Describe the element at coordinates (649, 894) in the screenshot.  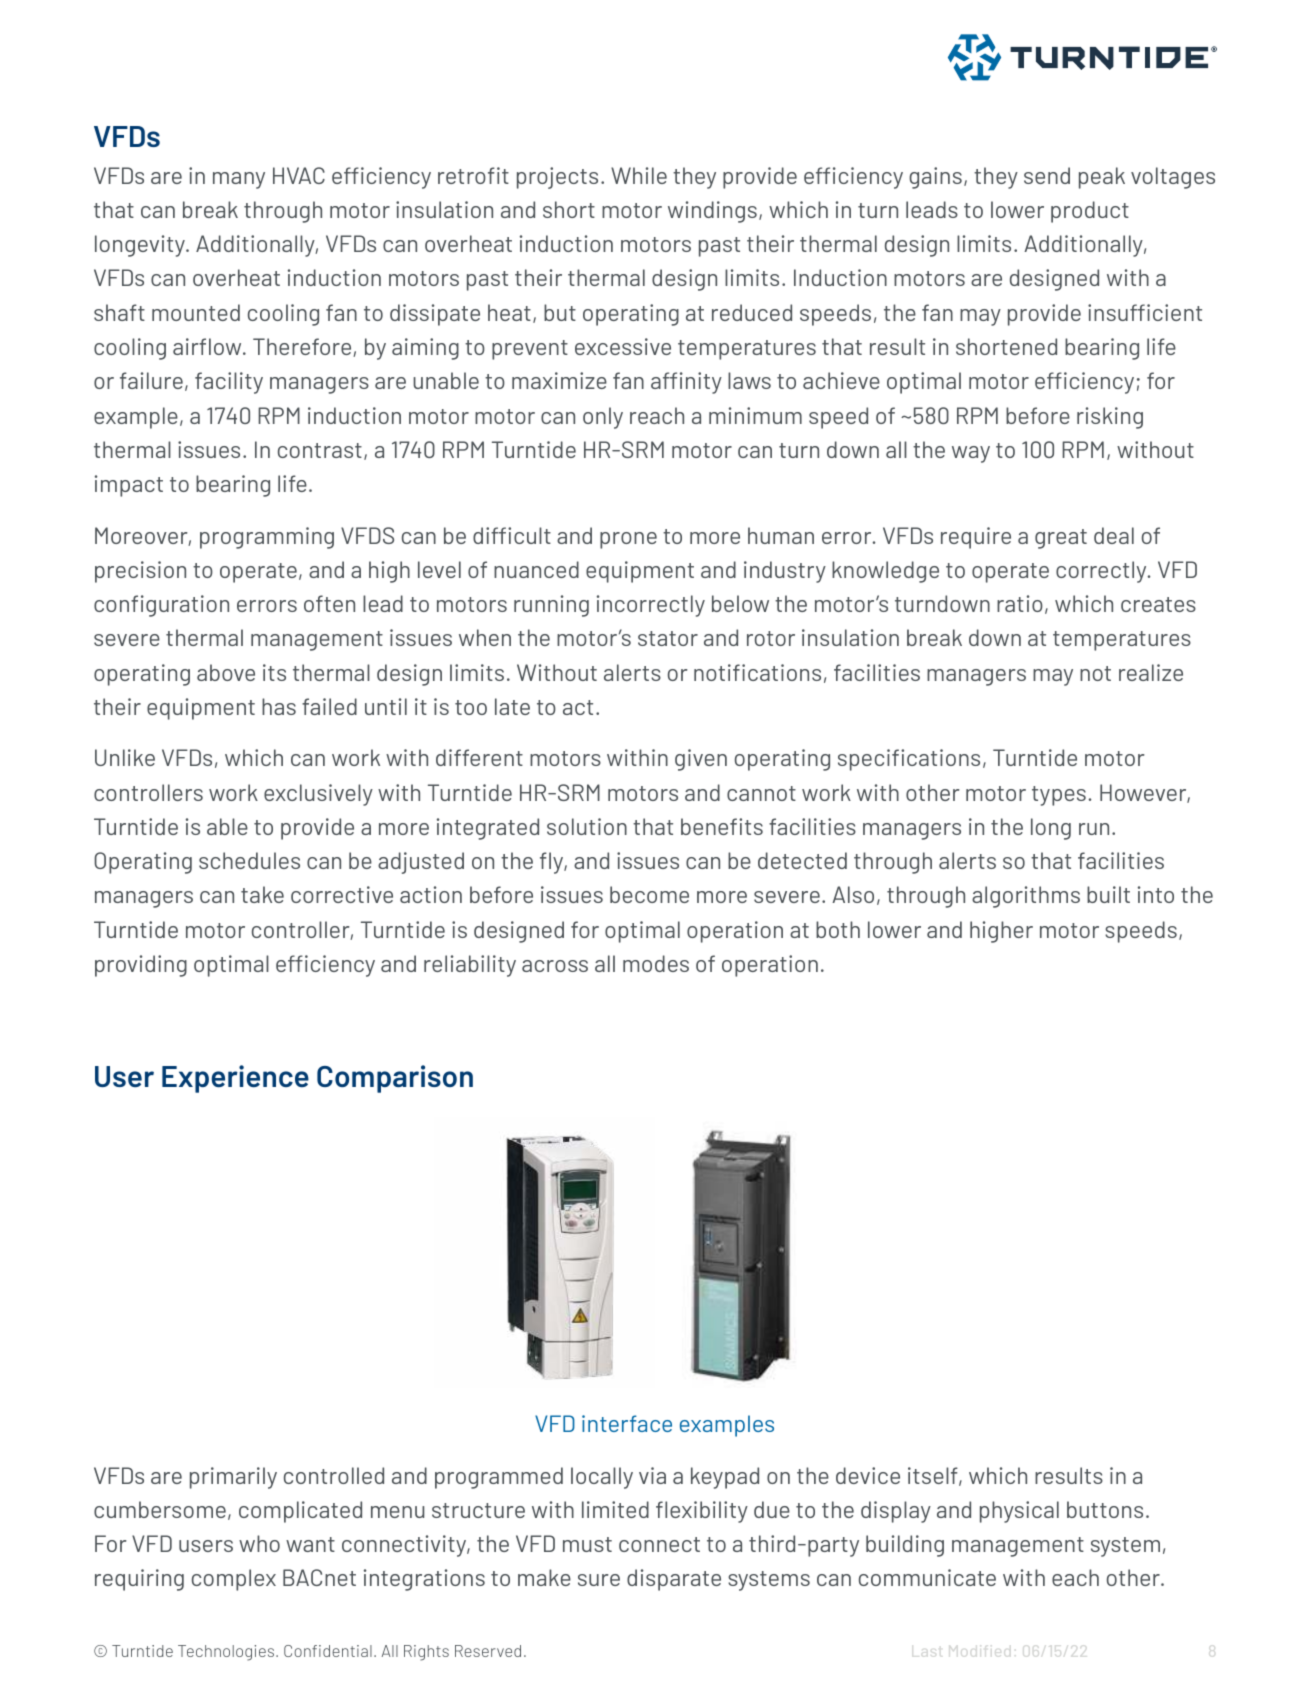
I see `become` at that location.
